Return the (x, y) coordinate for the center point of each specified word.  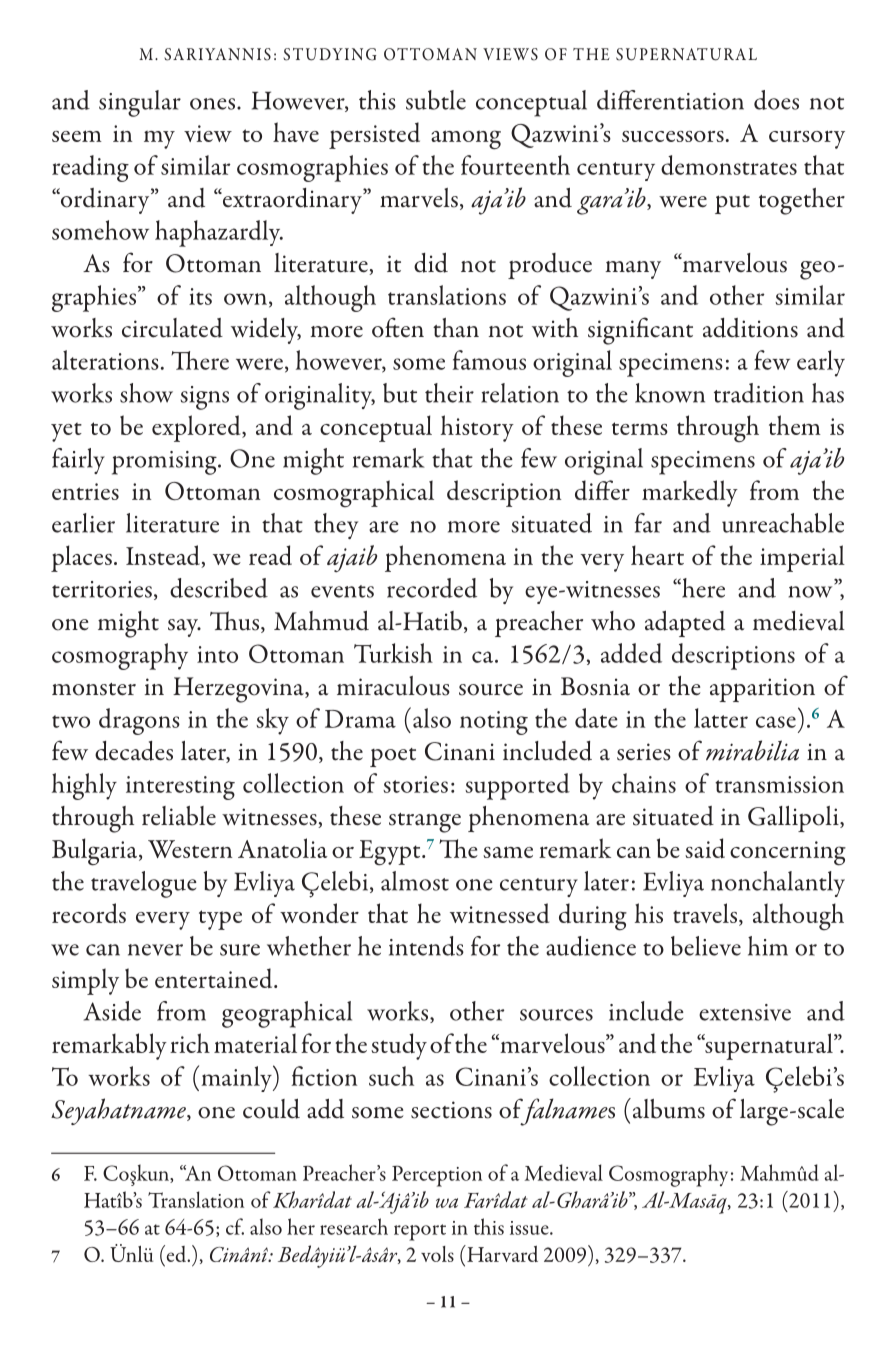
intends (426, 946)
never (155, 950)
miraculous (393, 686)
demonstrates (729, 165)
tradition (759, 393)
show (146, 393)
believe (706, 946)
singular (140, 103)
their (449, 393)
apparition (762, 690)
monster (94, 689)
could (271, 1109)
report (420, 1232)
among (466, 140)
